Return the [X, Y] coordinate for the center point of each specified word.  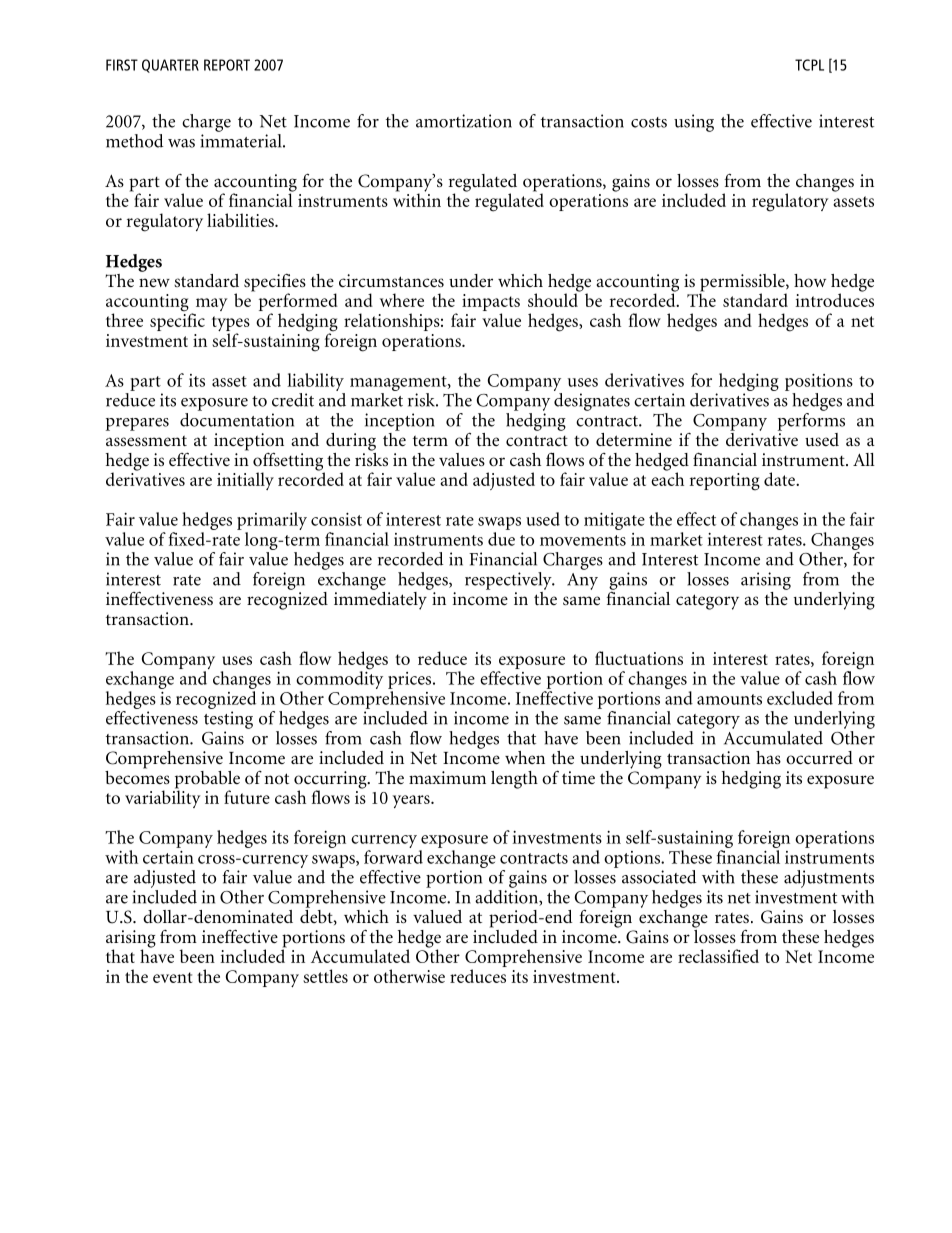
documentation [237, 418]
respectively [509, 581]
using [694, 123]
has [768, 757]
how [810, 281]
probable [207, 781]
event [172, 977]
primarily [272, 521]
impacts [491, 304]
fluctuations [639, 658]
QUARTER [170, 66]
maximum [447, 777]
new [154, 282]
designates [592, 402]
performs [811, 420]
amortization [464, 121]
